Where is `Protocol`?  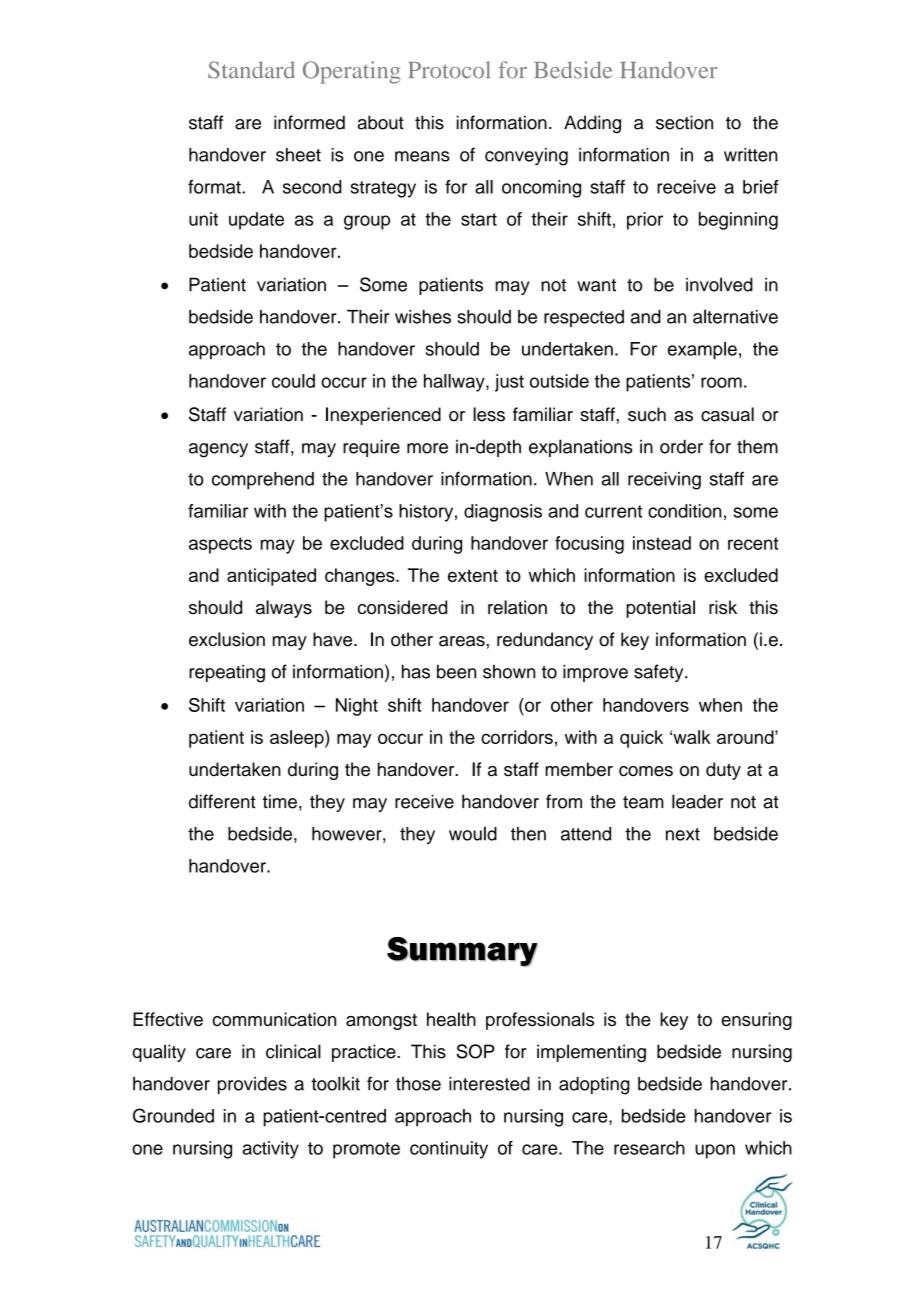
Protocol is located at coordinates (449, 70).
